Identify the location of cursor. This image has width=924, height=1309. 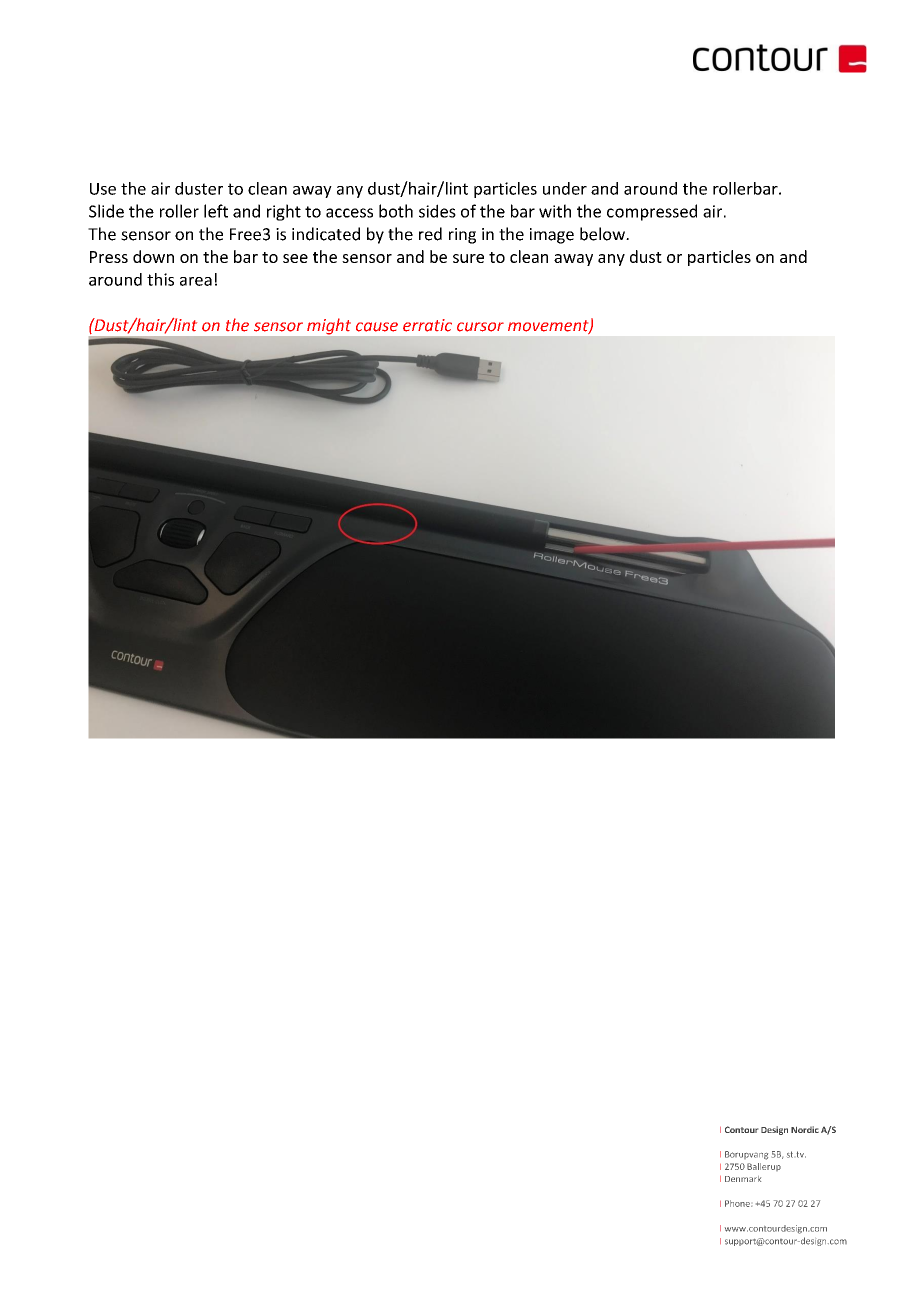
(480, 327).
